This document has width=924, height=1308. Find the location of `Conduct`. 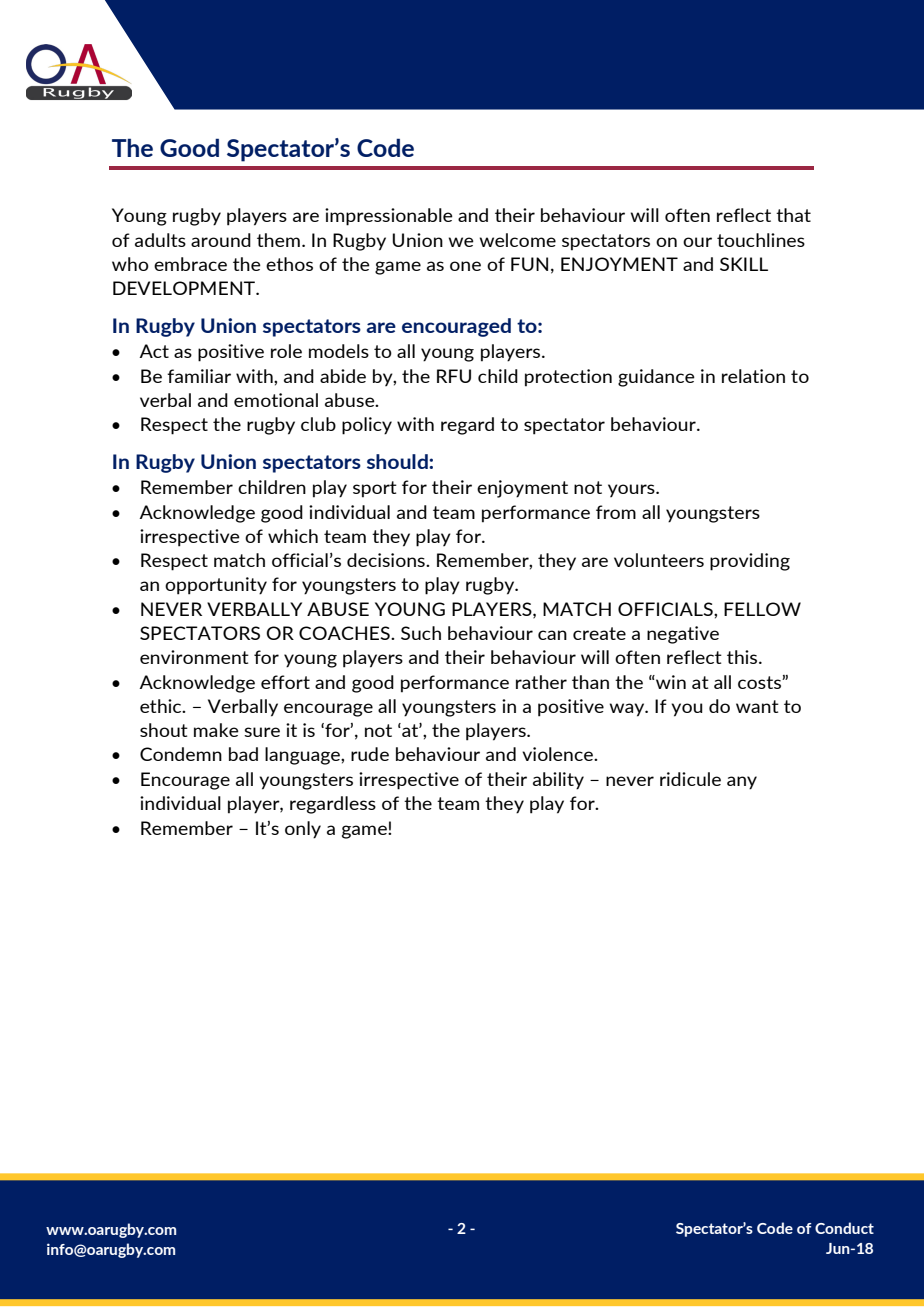

Conduct is located at coordinates (844, 1228).
